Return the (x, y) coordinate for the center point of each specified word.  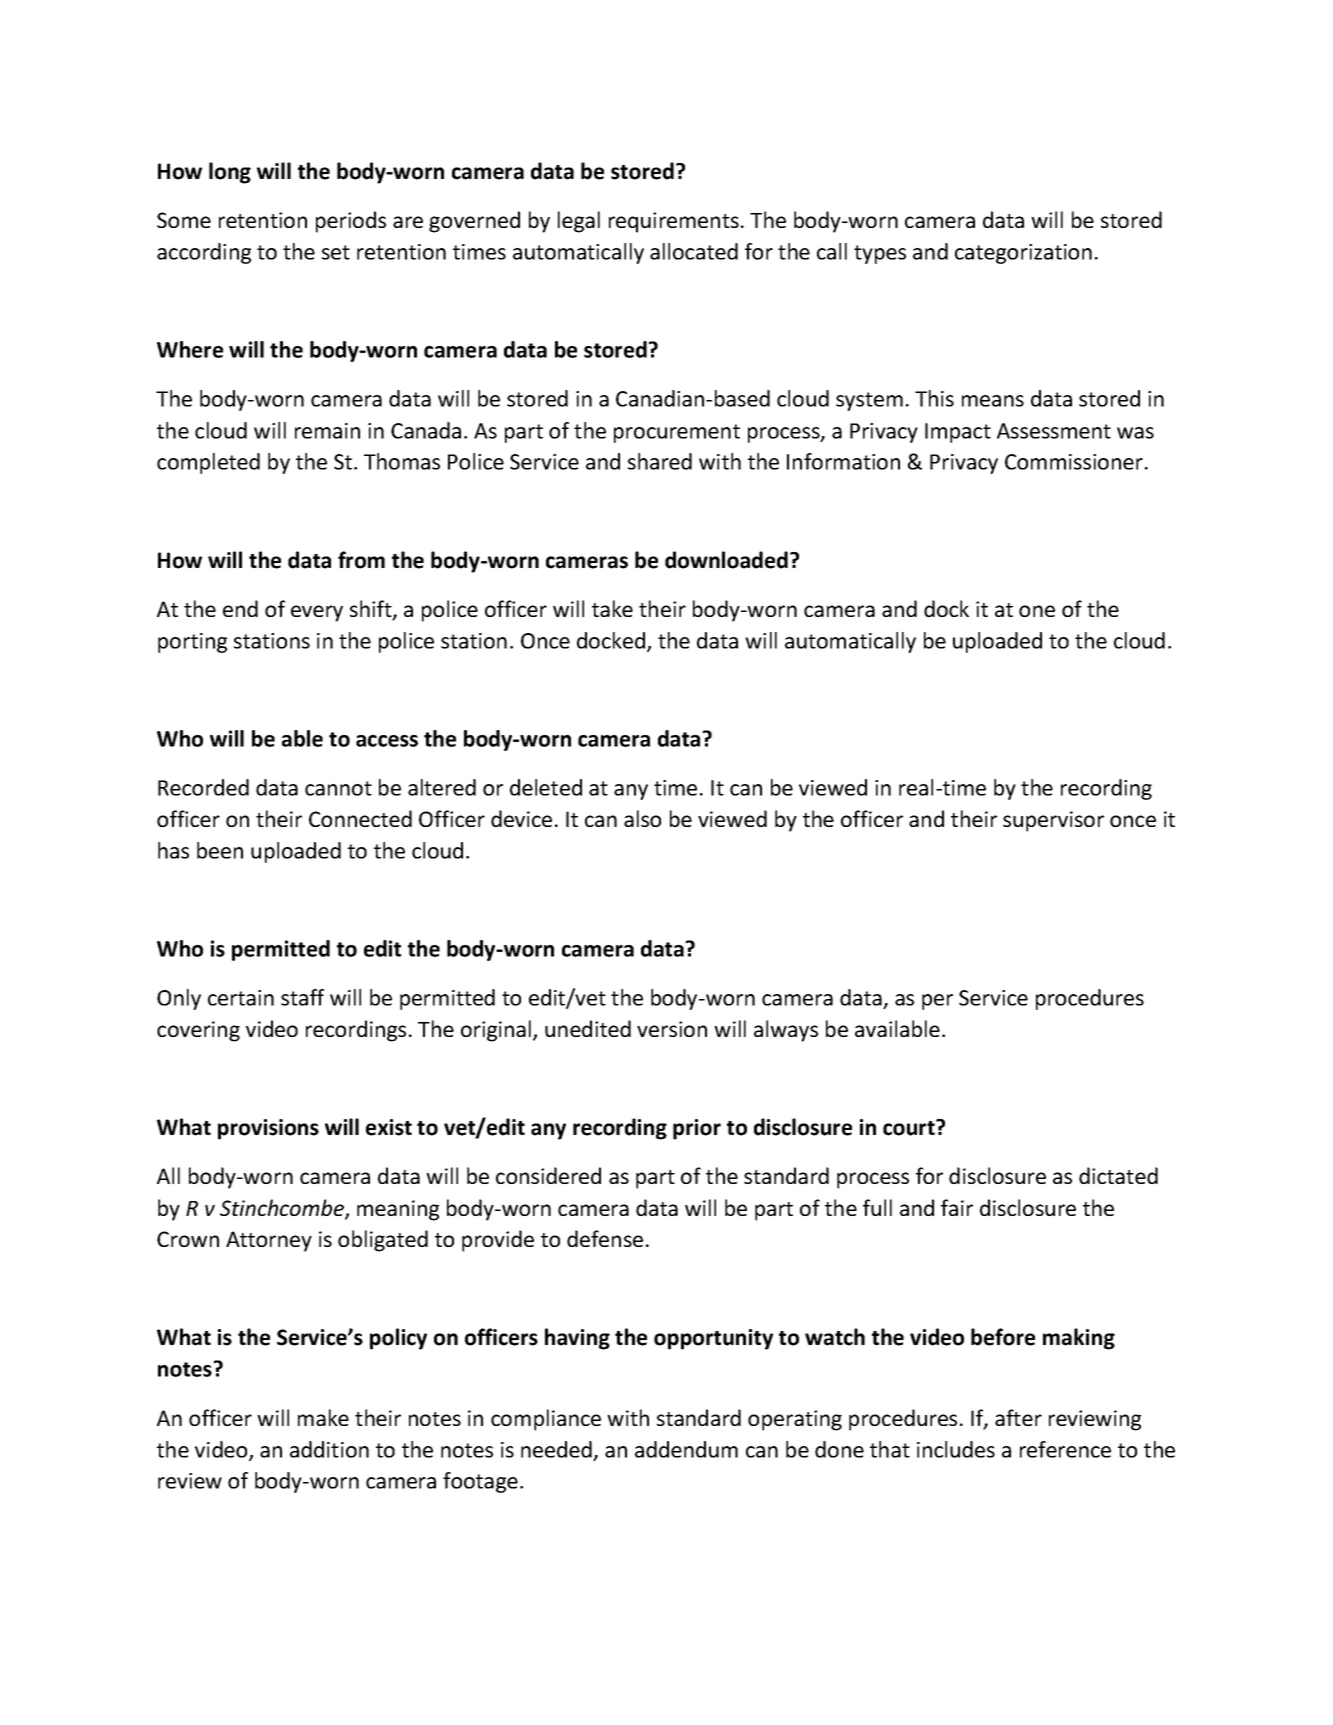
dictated (1118, 1175)
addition (329, 1449)
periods (351, 222)
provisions (268, 1129)
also (642, 818)
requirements (674, 222)
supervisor (1053, 821)
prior (697, 1129)
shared (660, 461)
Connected (360, 818)
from (361, 560)
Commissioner (1074, 462)
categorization (1023, 254)
